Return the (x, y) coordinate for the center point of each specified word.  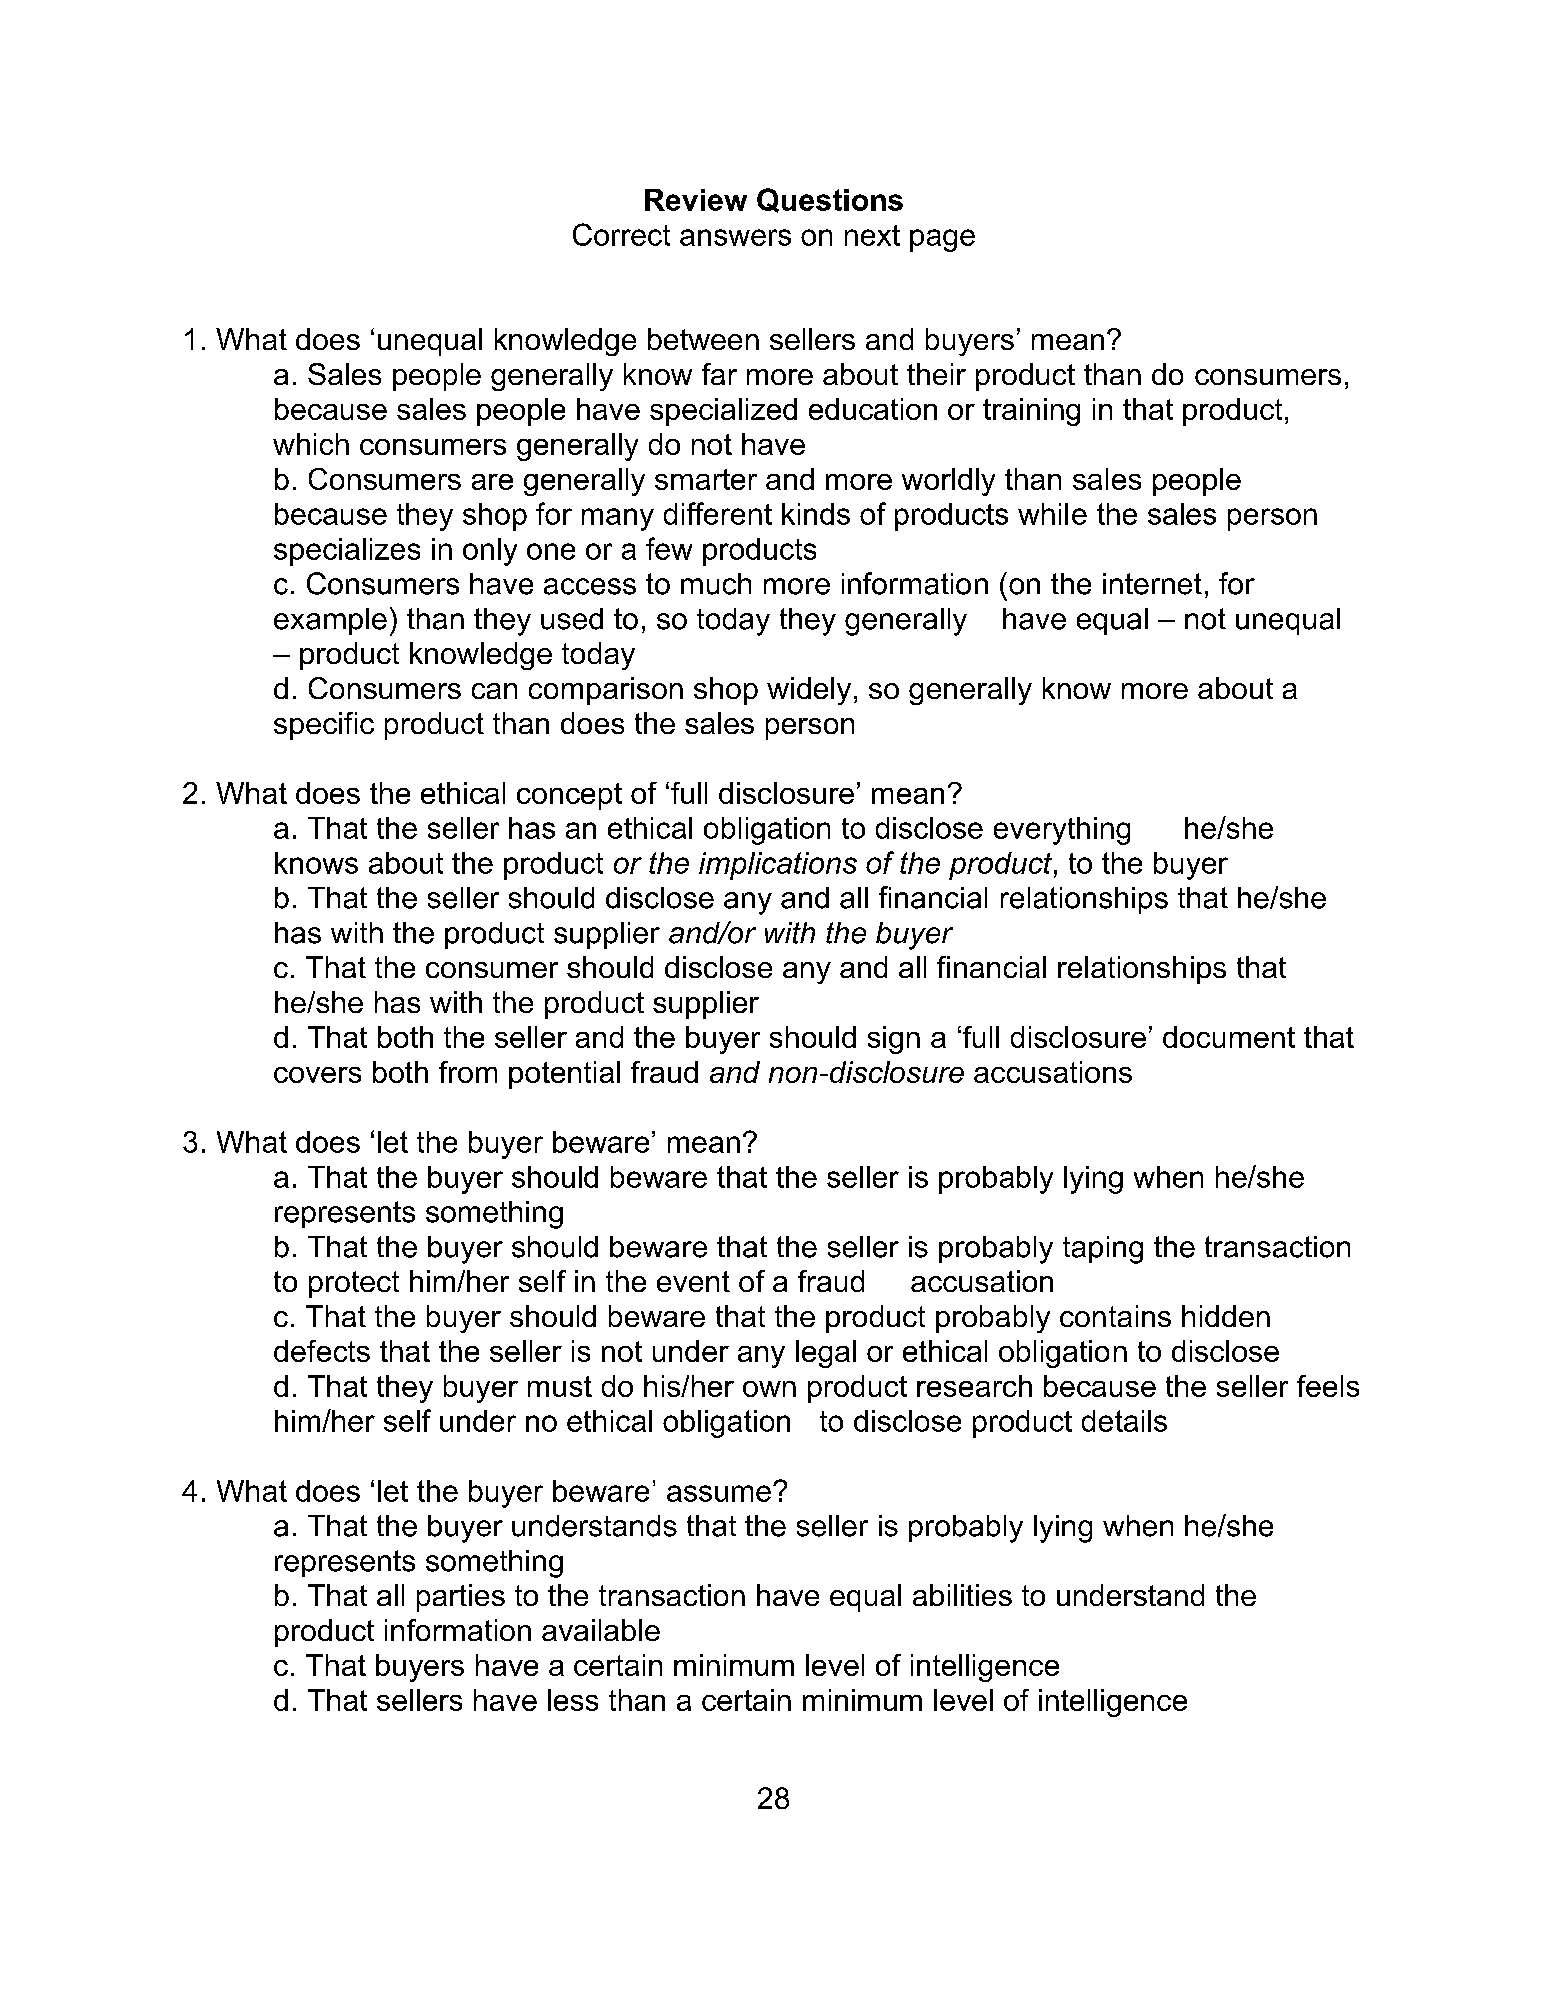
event (693, 1281)
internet (1152, 584)
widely (809, 691)
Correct (621, 234)
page (942, 240)
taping (1103, 1250)
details (1124, 1421)
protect (354, 1284)
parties (461, 1598)
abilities (962, 1595)
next (872, 235)
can (494, 691)
